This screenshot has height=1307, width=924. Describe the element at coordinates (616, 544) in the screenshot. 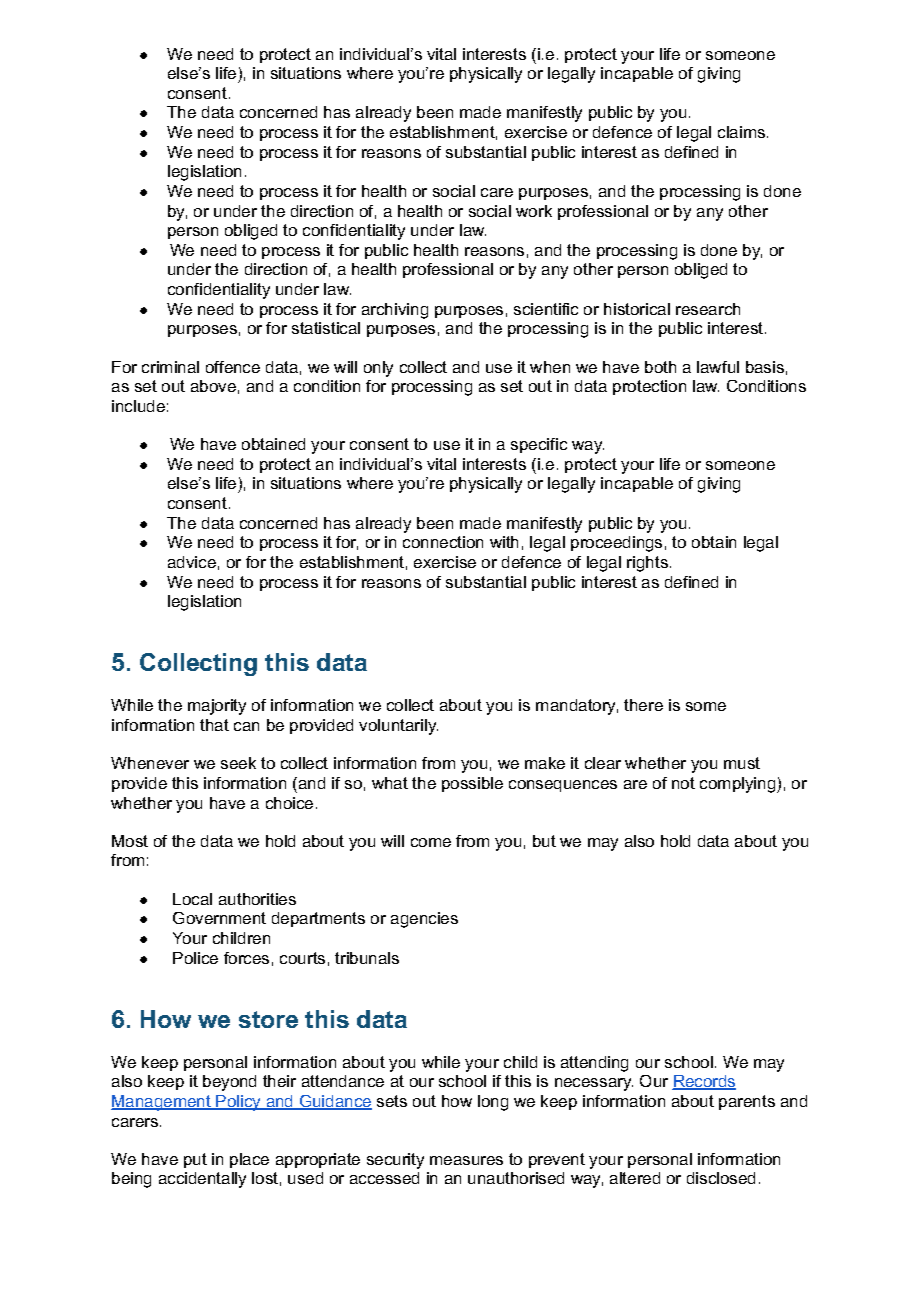

I see `proceedings` at that location.
